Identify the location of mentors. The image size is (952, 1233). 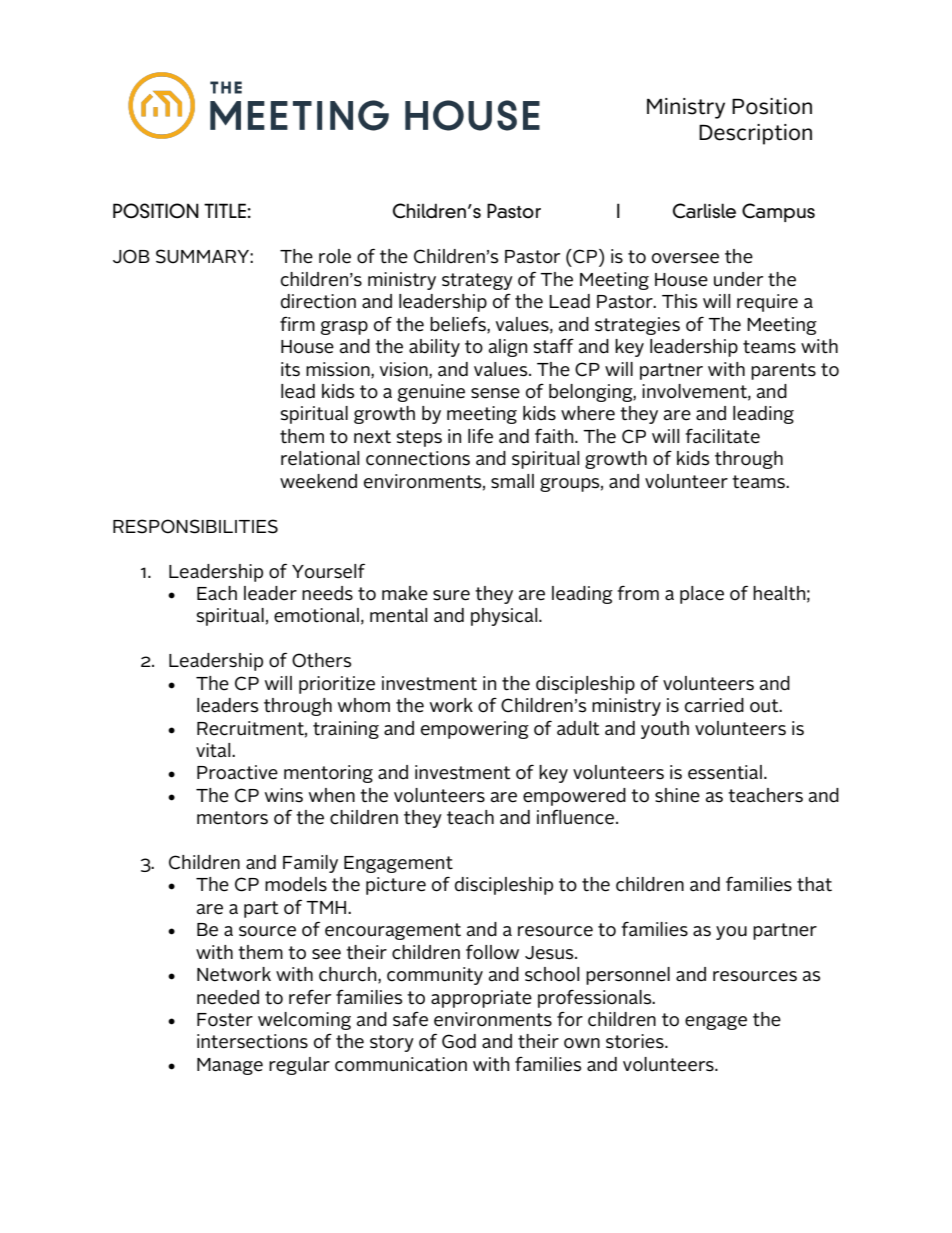
(232, 818).
